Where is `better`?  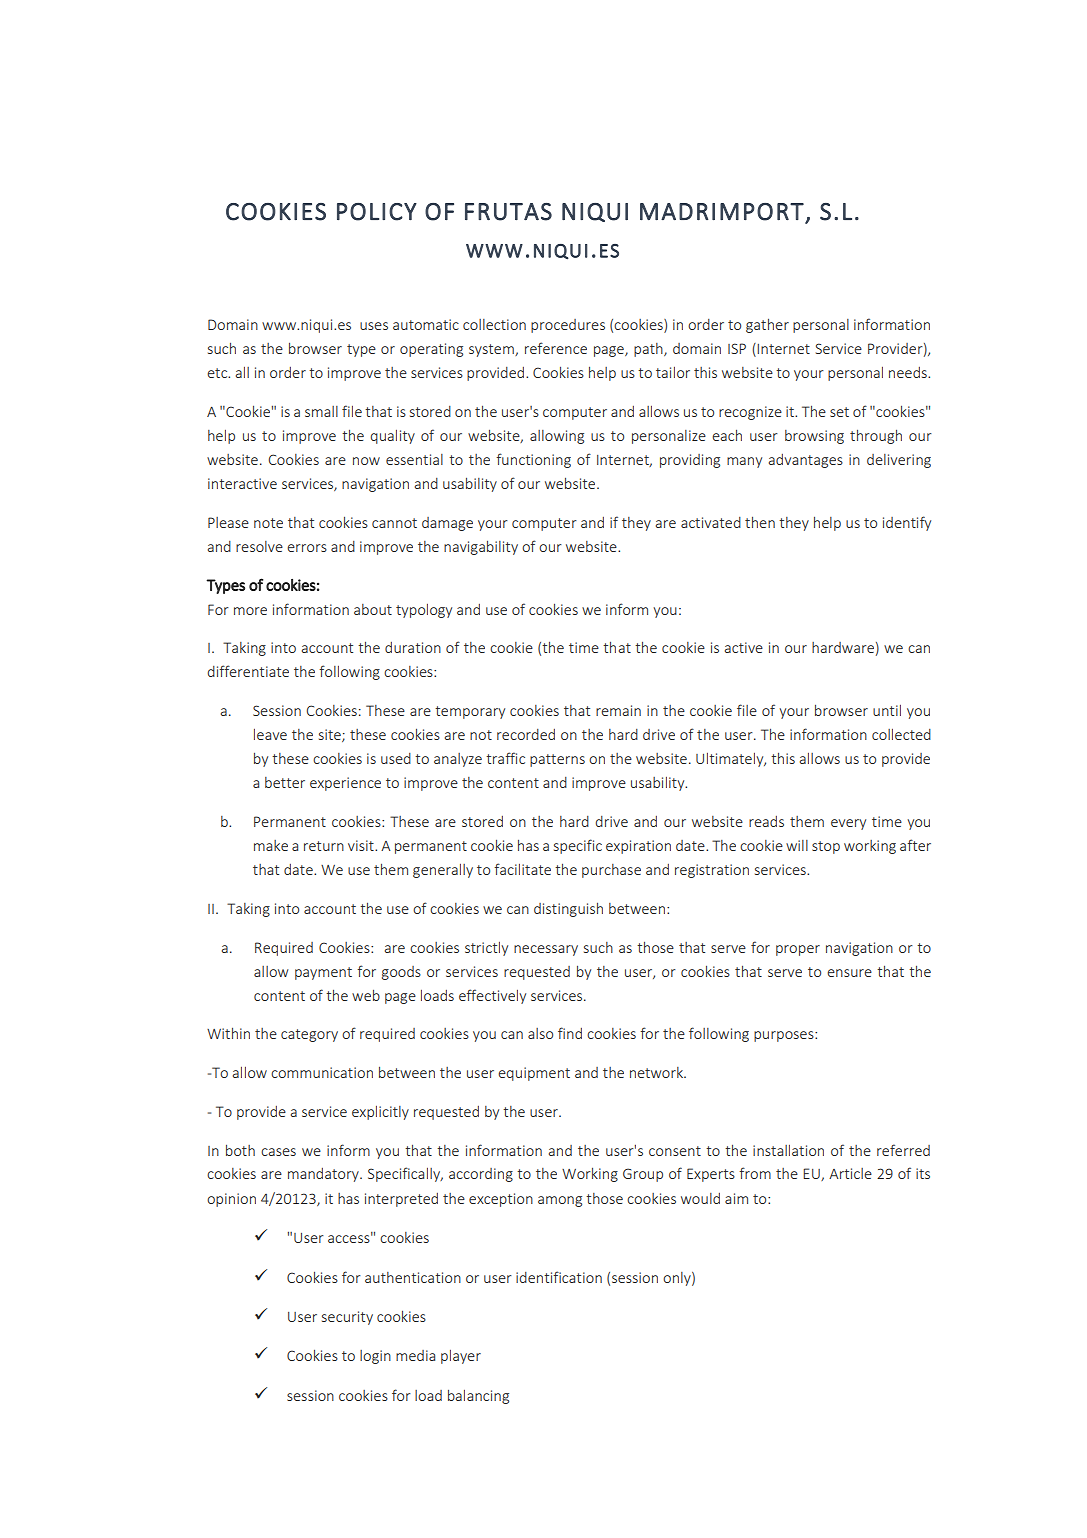 better is located at coordinates (285, 782).
